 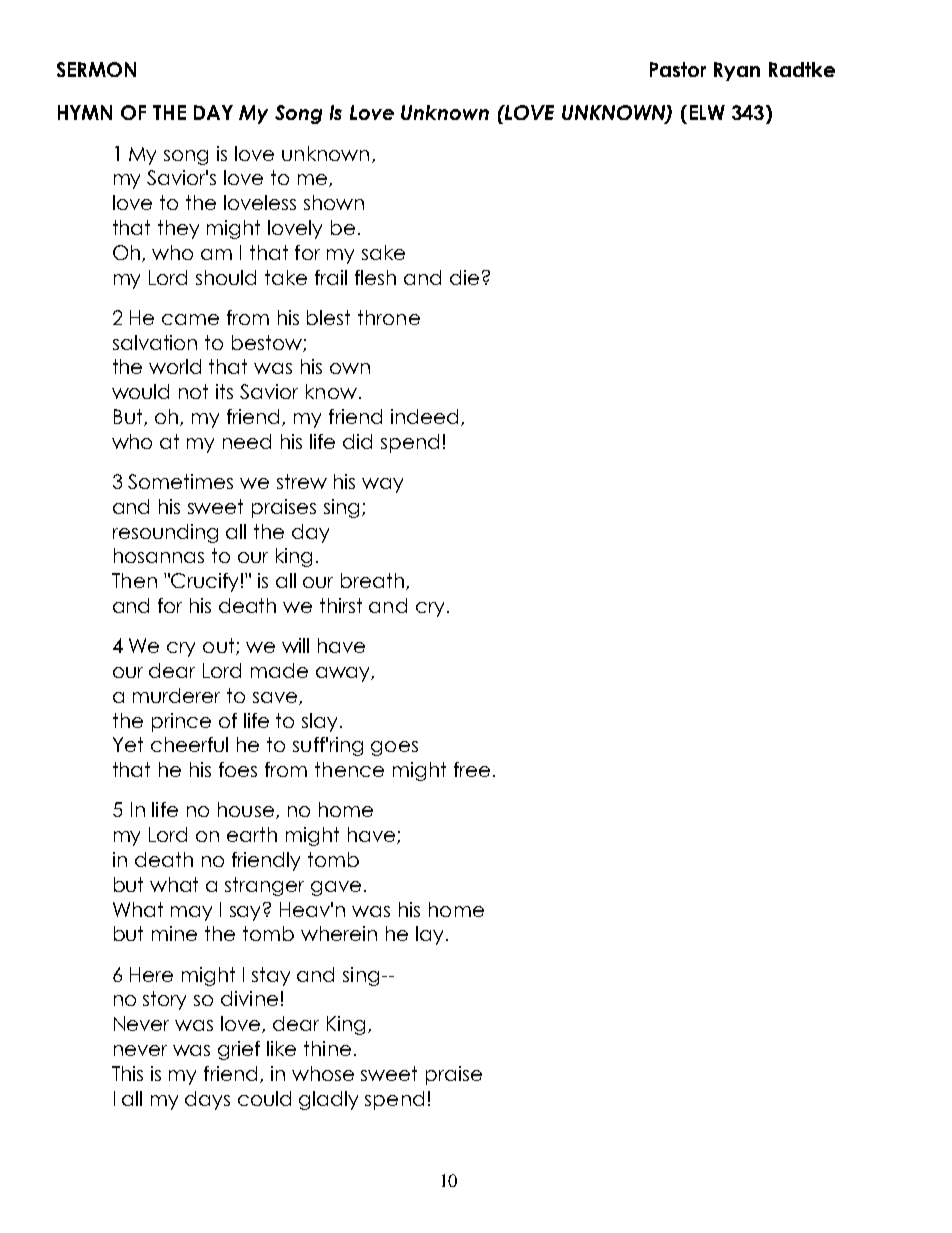 What do you see at coordinates (344, 674) in the document?
I see `away` at bounding box center [344, 674].
